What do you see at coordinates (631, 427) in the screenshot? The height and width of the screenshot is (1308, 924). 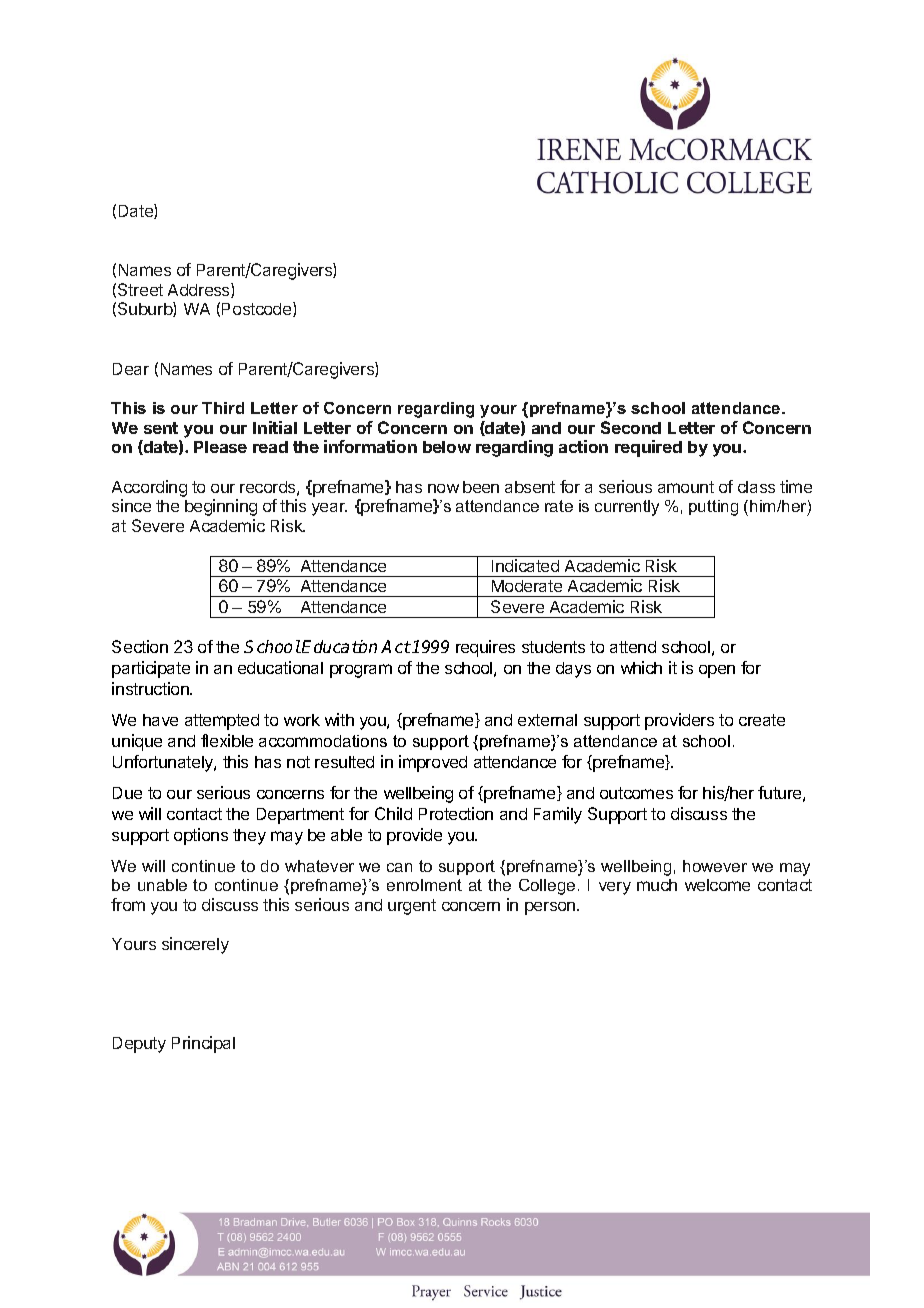 I see `Second` at bounding box center [631, 427].
